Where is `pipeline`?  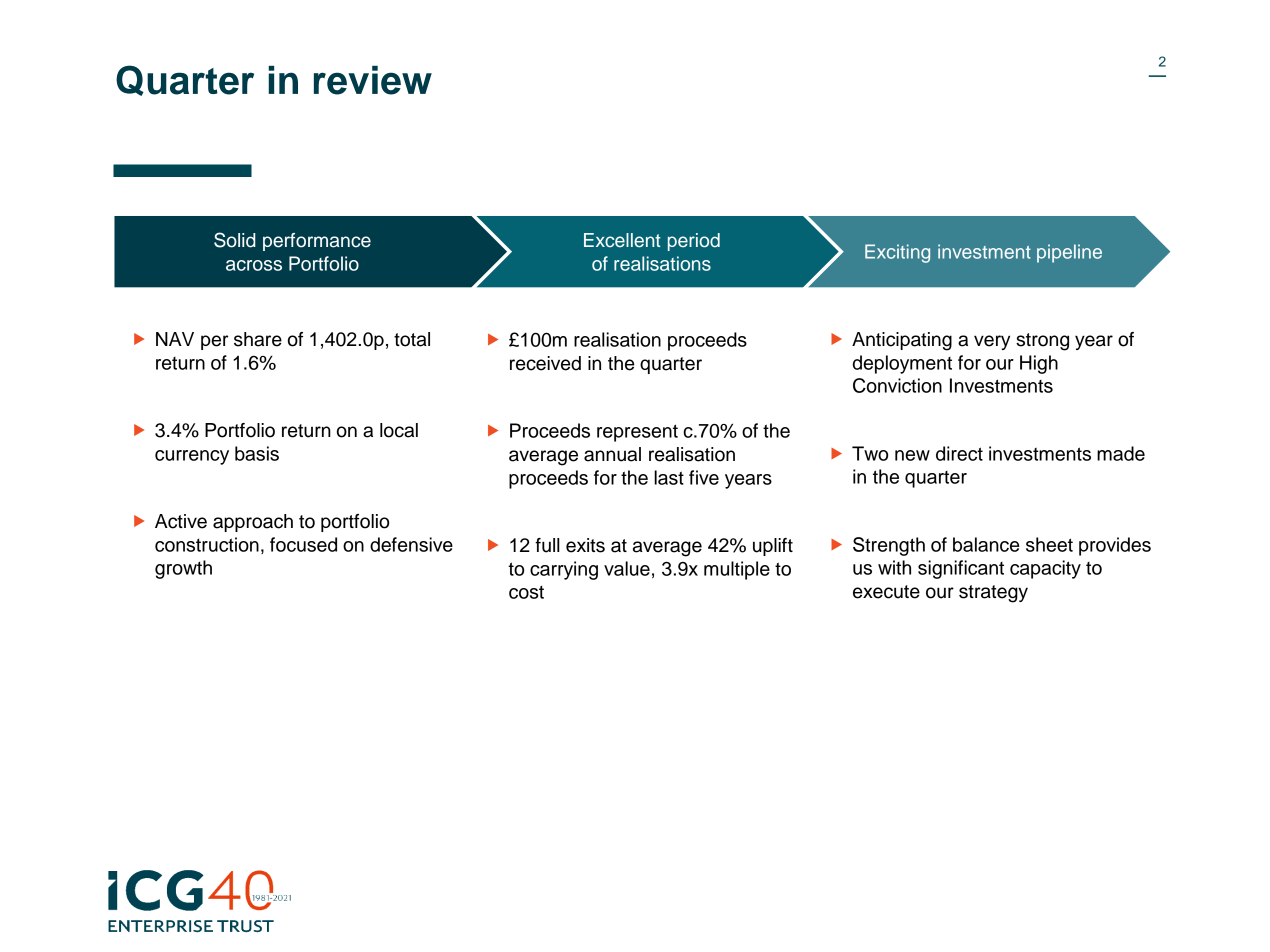
pipeline is located at coordinates (1069, 253).
